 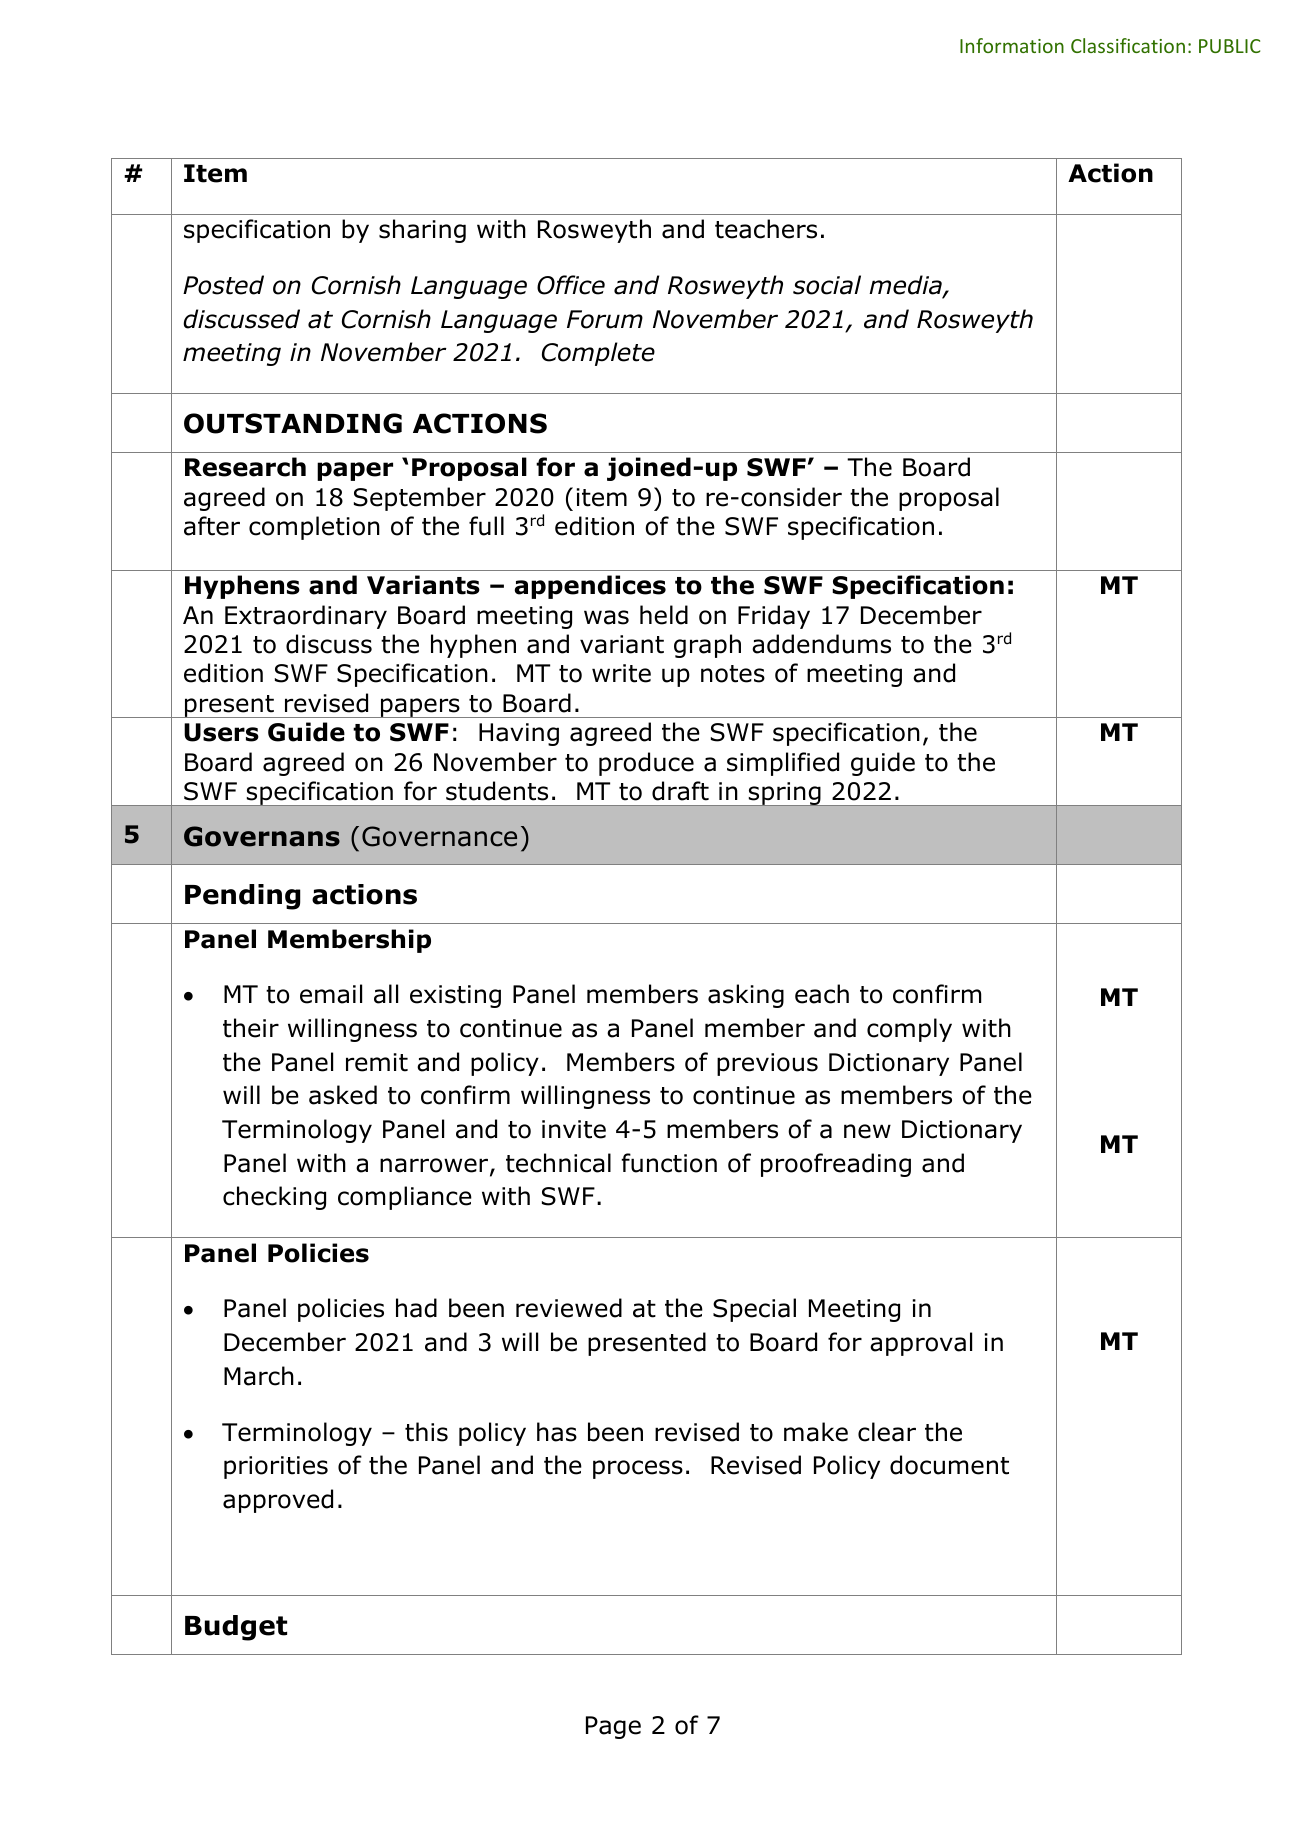 I want to click on Page, so click(x=613, y=1727).
